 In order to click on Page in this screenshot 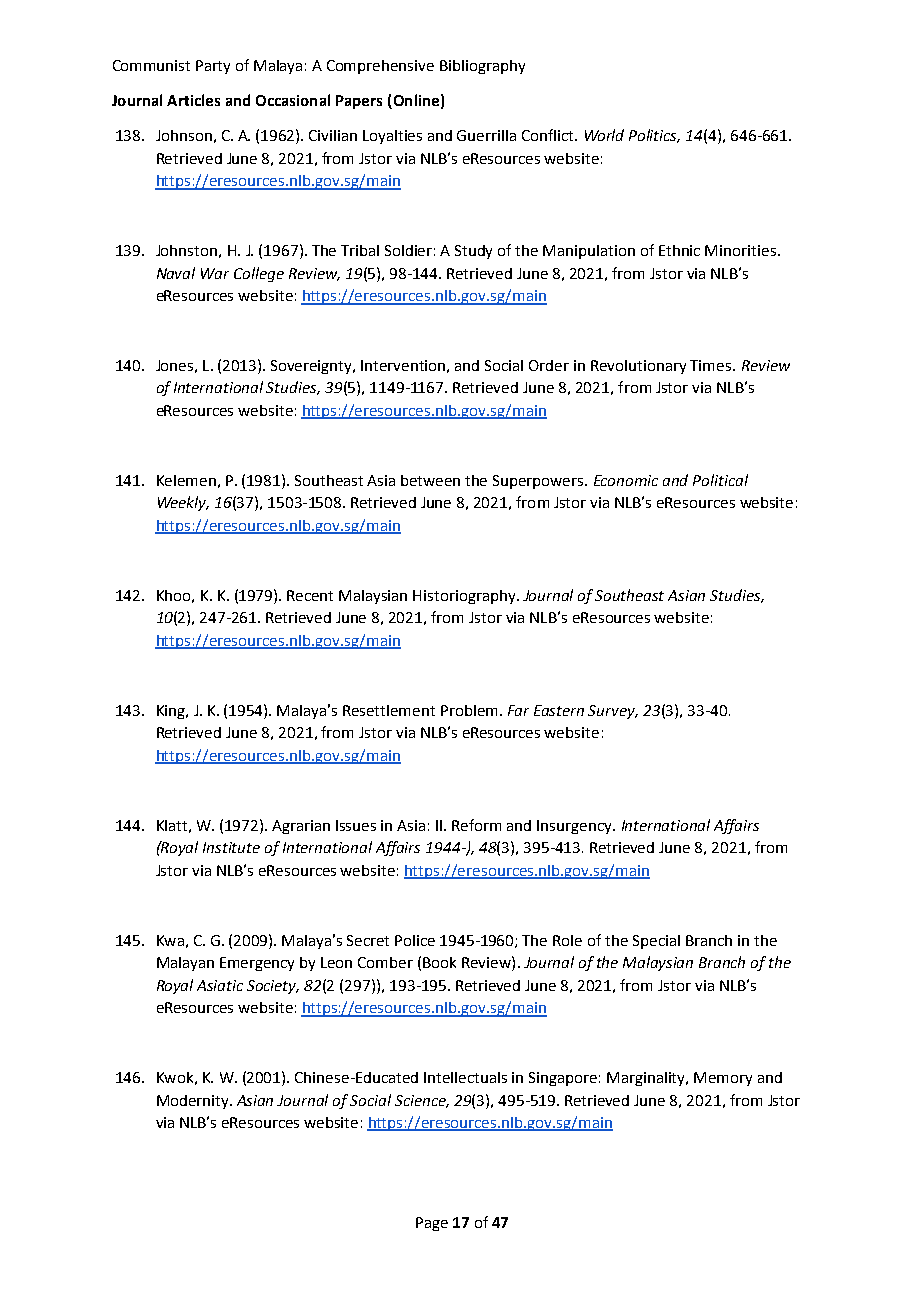, I will do `click(432, 1224)`.
